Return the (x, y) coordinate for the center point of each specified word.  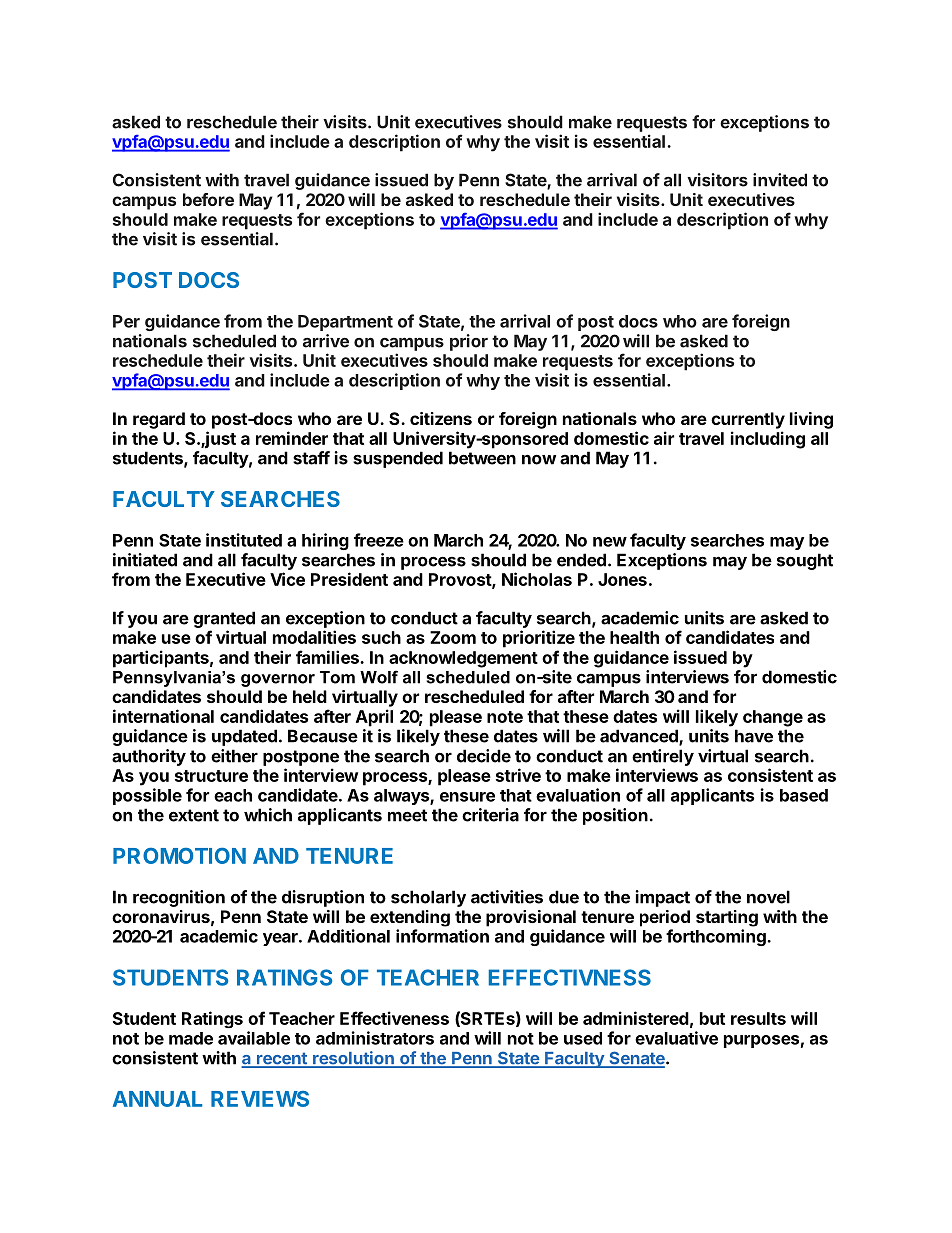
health (634, 637)
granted (224, 619)
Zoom (453, 637)
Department (345, 323)
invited (780, 180)
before (208, 199)
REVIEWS (260, 1099)
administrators (375, 1038)
